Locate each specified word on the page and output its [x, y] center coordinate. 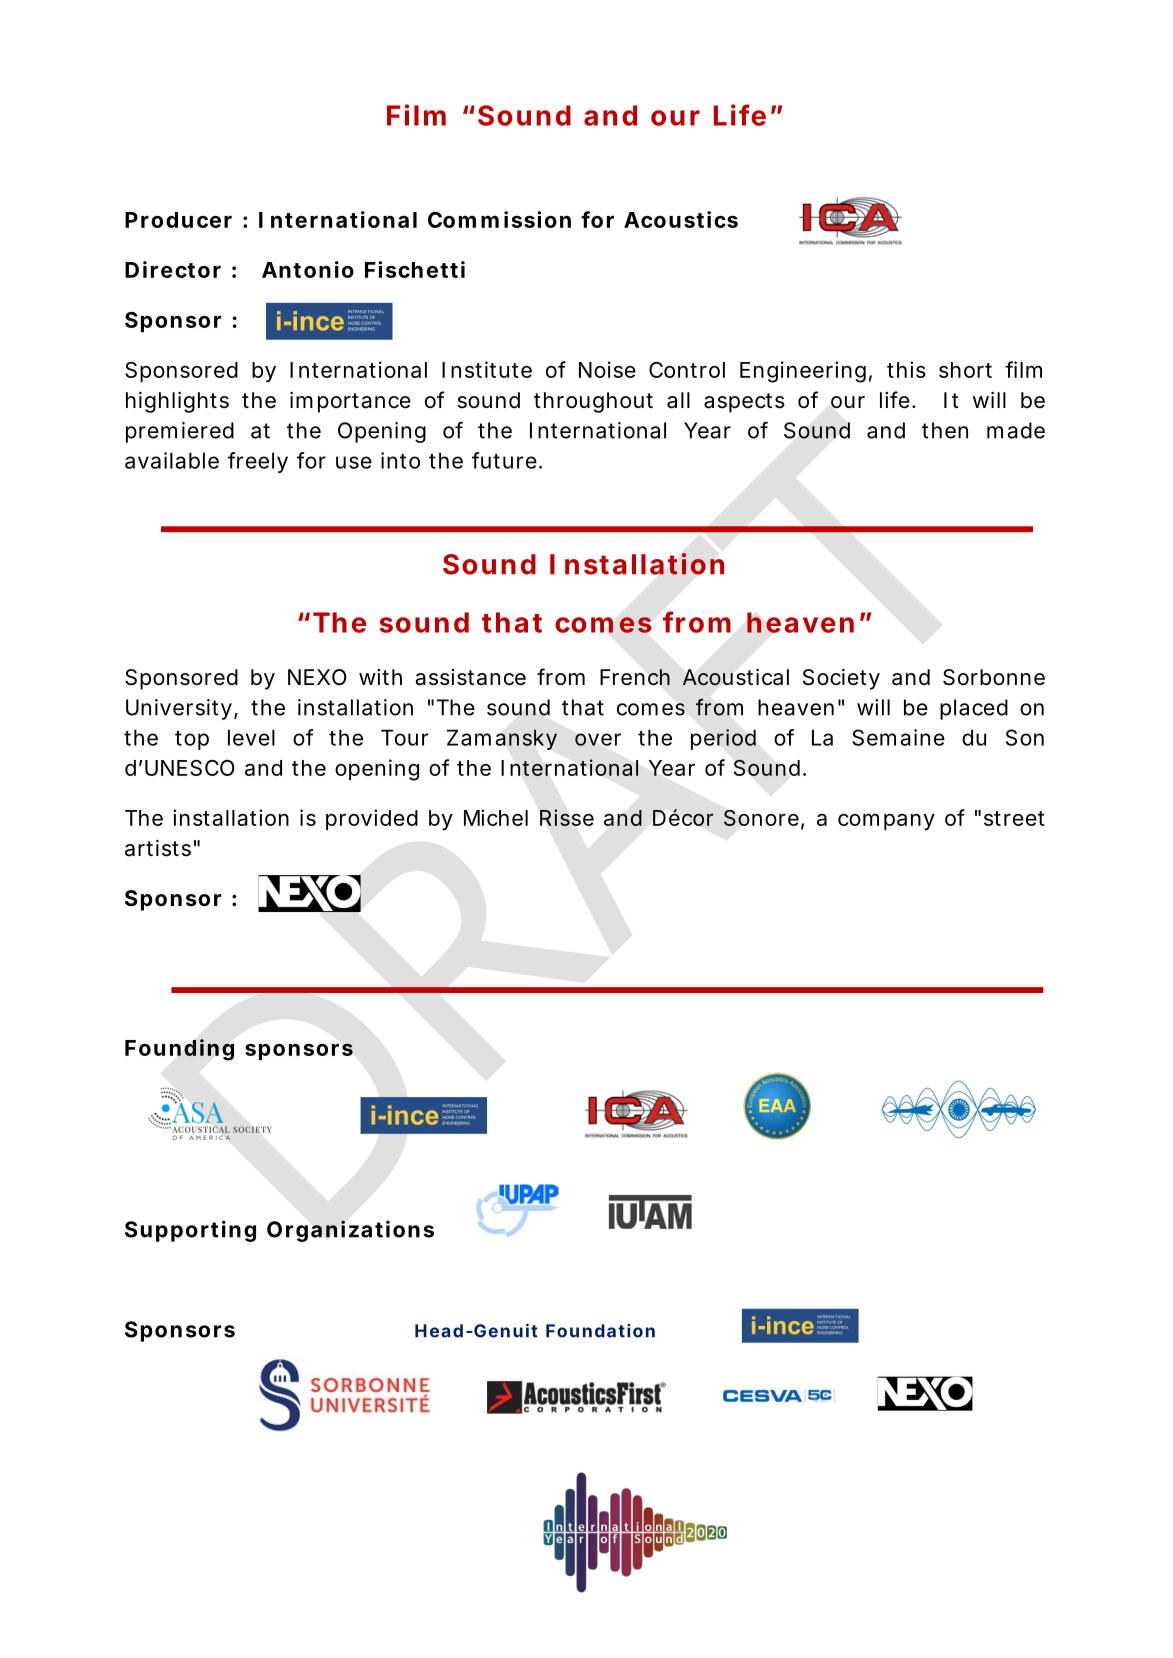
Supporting [190, 1231]
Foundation [600, 1331]
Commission [499, 219]
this [906, 369]
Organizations [350, 1231]
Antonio [308, 269]
